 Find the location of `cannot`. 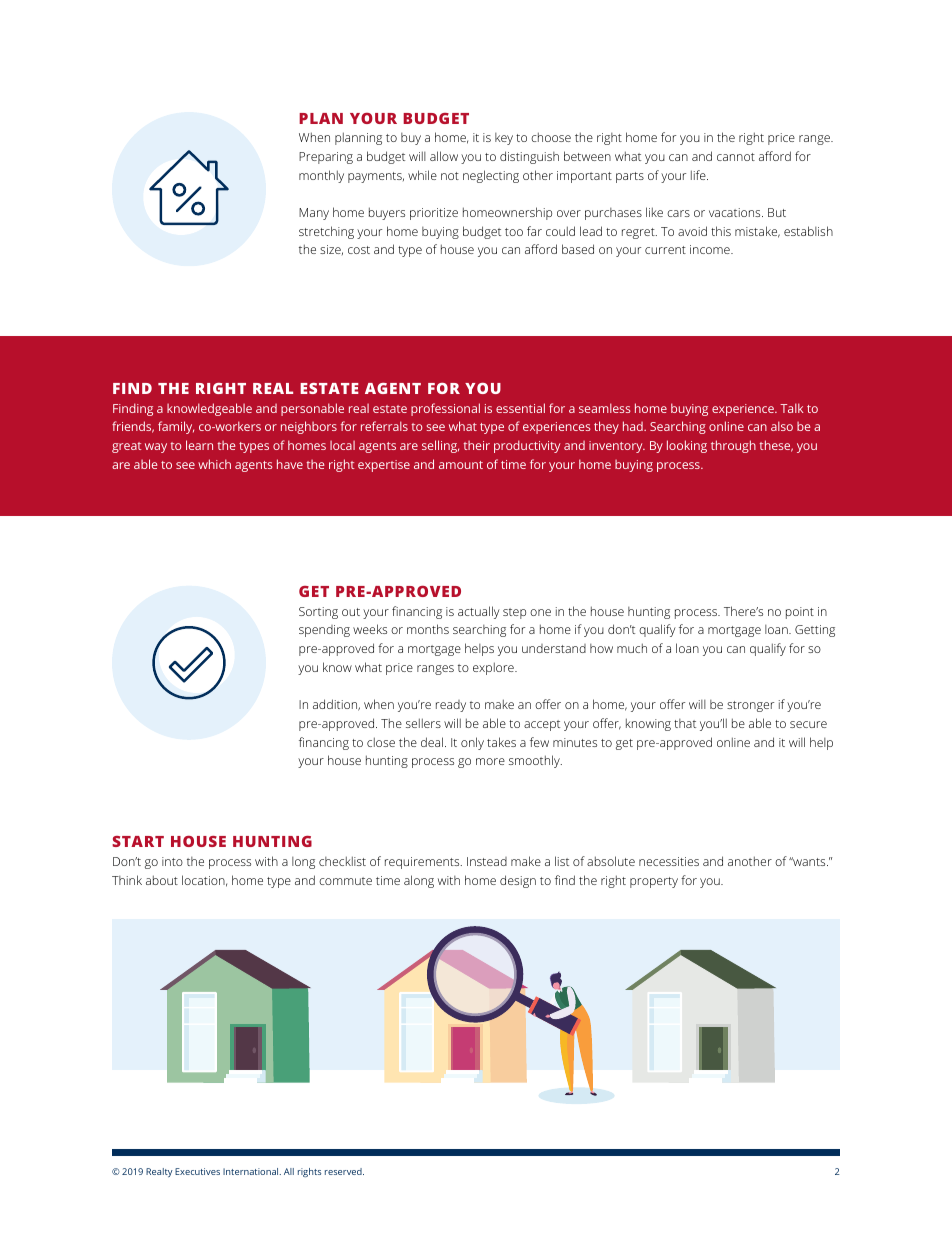

cannot is located at coordinates (736, 157).
